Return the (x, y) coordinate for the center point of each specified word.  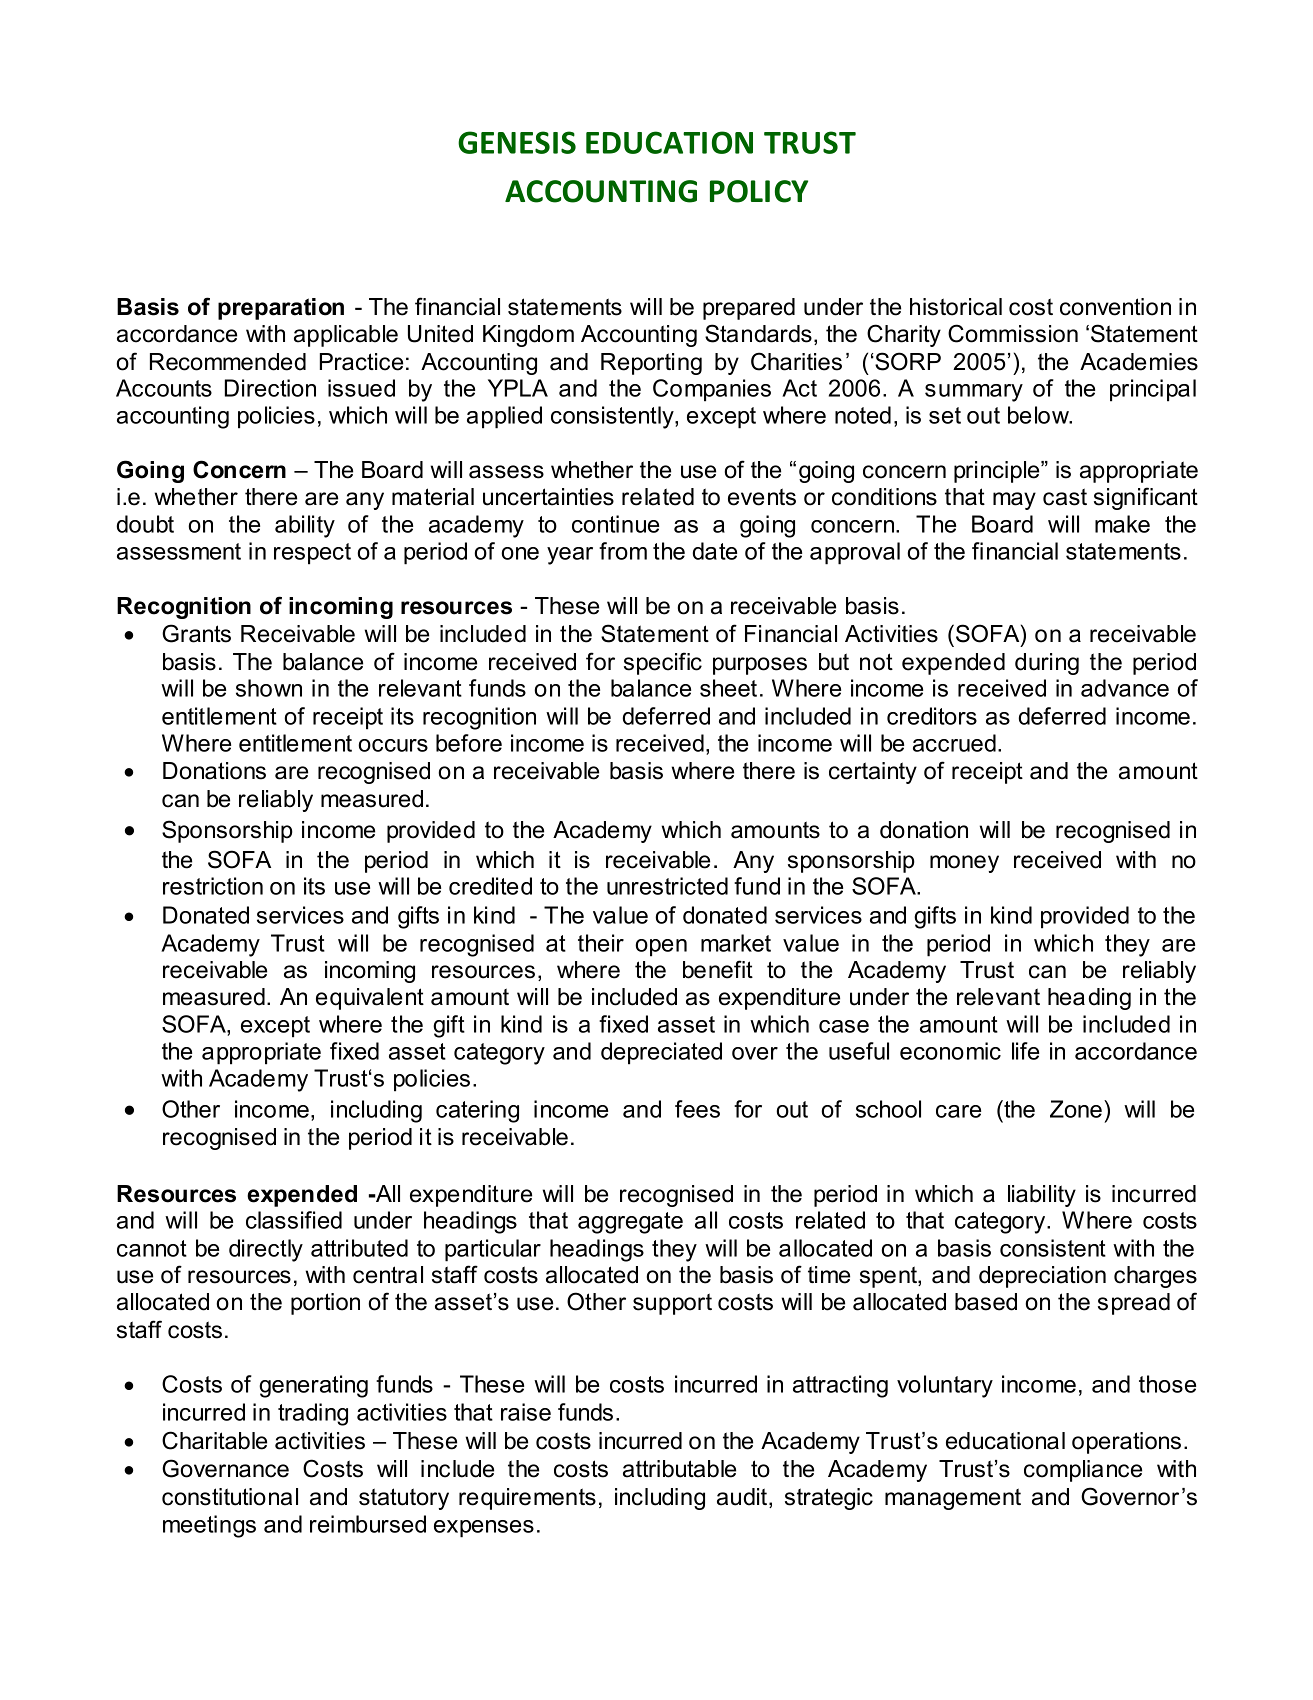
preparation (281, 309)
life (1025, 1051)
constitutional (230, 1497)
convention (1115, 307)
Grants (196, 633)
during (1047, 664)
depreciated (661, 1053)
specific (663, 663)
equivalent (370, 999)
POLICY (759, 191)
